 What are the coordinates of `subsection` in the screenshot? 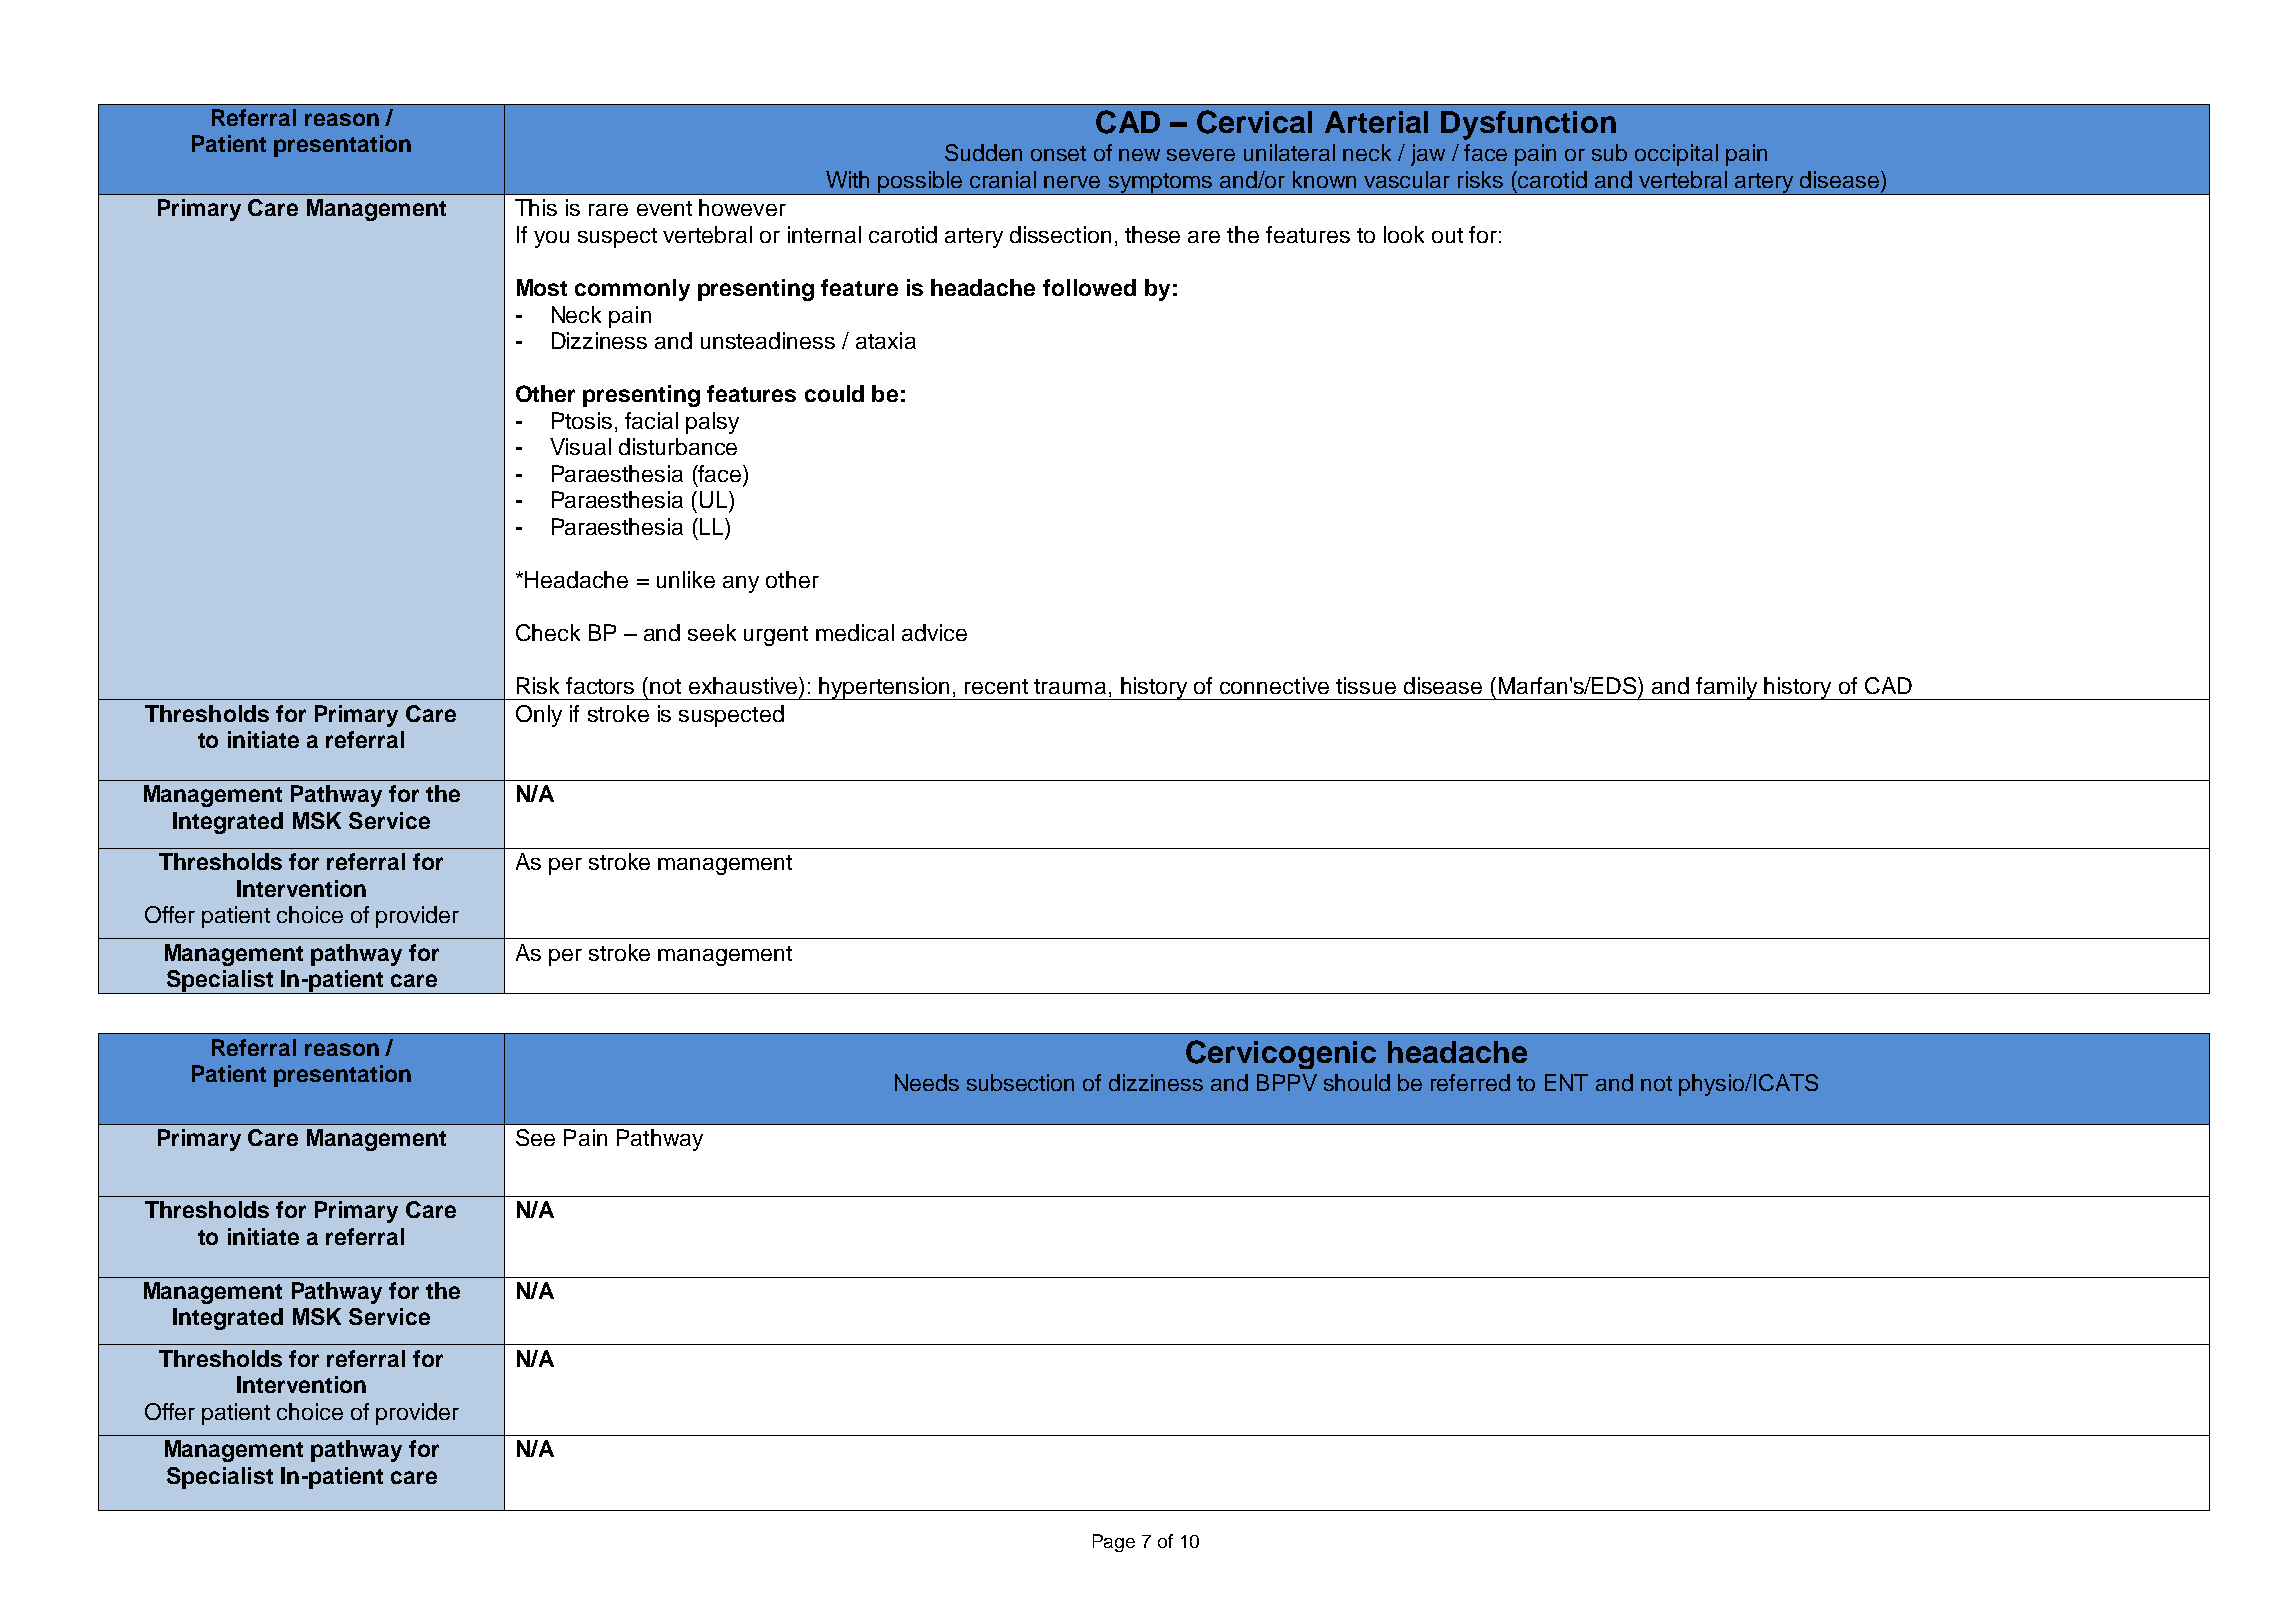 It's located at (1020, 1082).
